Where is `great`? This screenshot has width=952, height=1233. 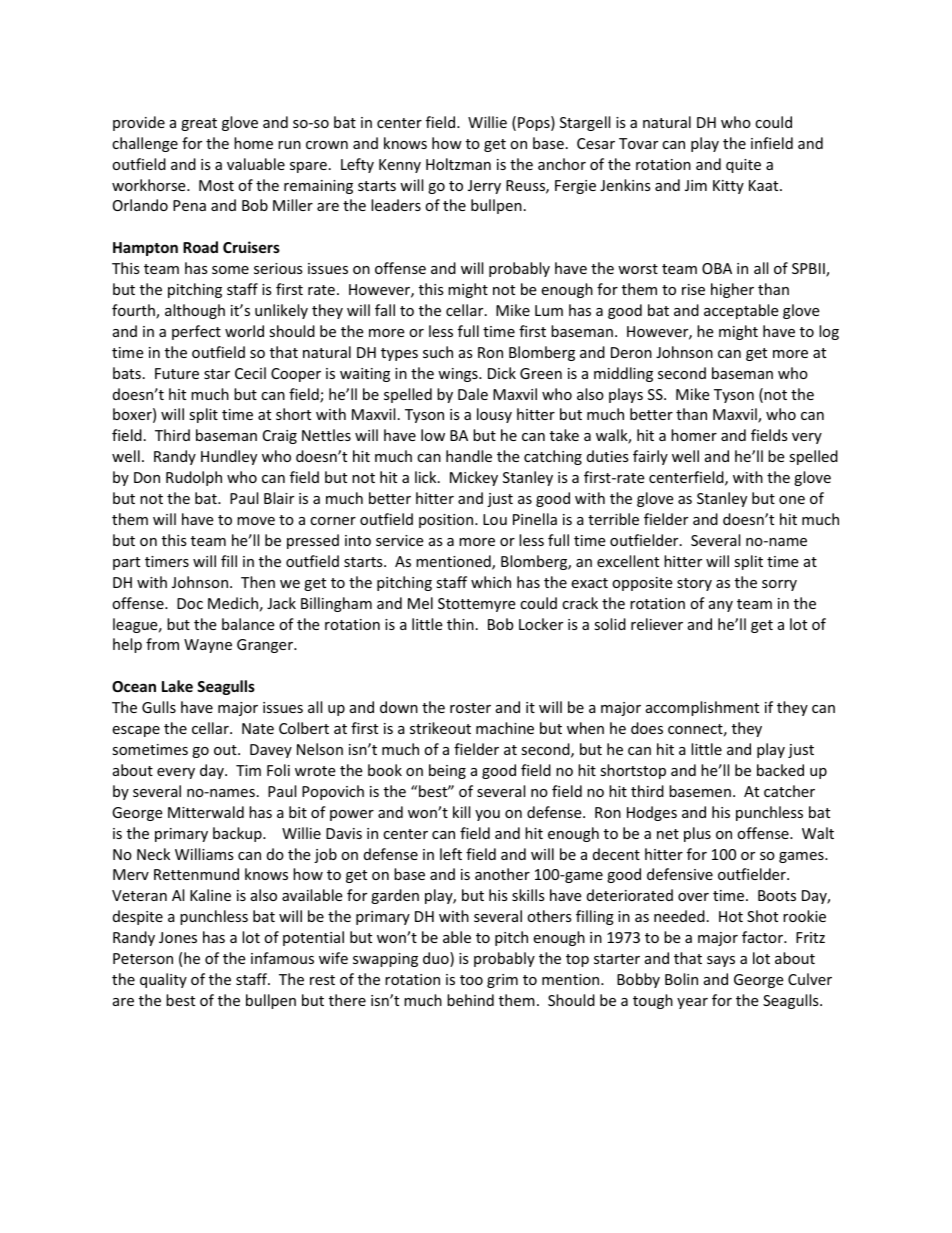
great is located at coordinates (199, 124).
